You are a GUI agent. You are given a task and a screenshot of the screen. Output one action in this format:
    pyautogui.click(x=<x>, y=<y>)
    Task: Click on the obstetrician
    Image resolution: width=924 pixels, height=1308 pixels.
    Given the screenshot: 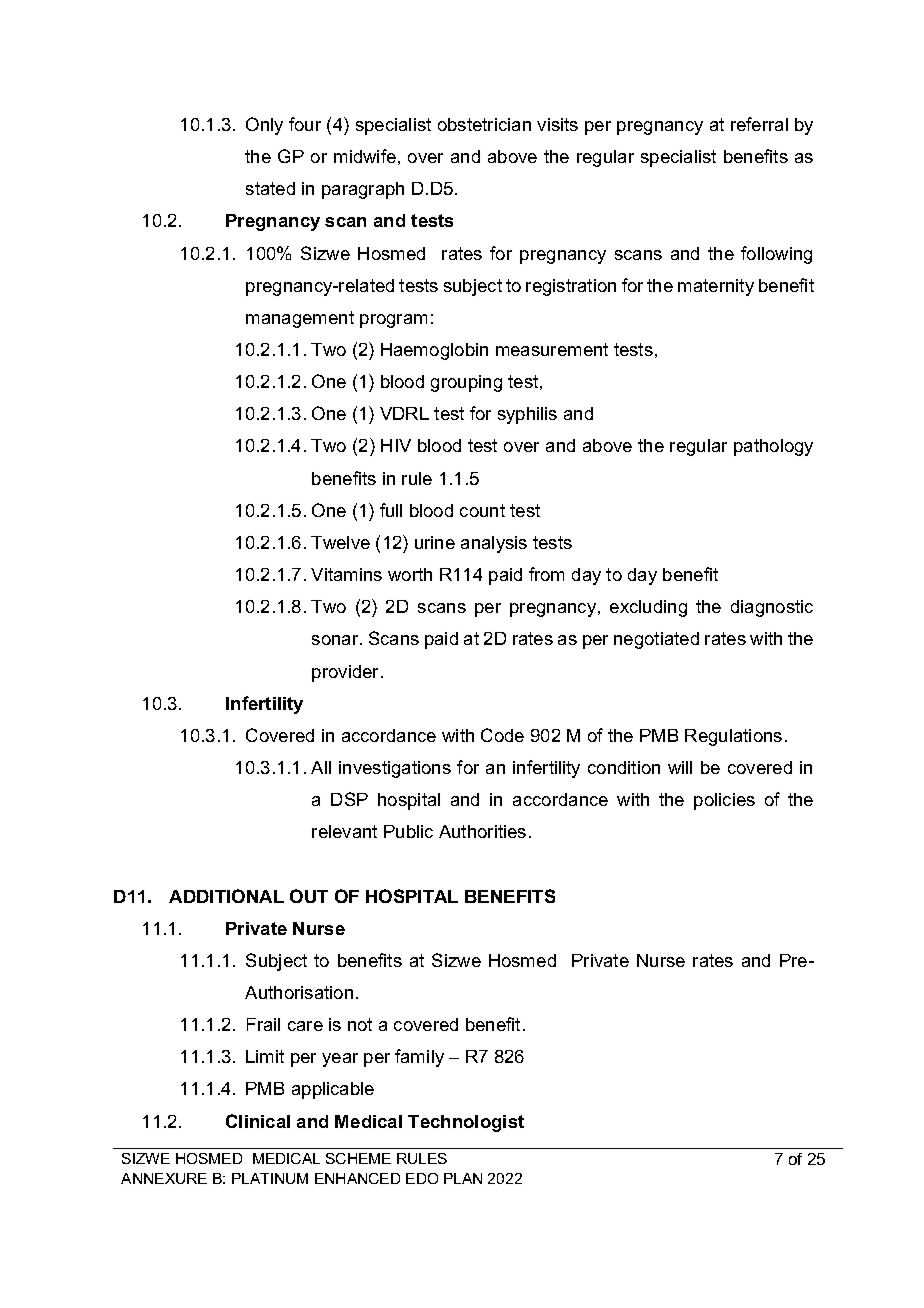 What is the action you would take?
    pyautogui.click(x=484, y=124)
